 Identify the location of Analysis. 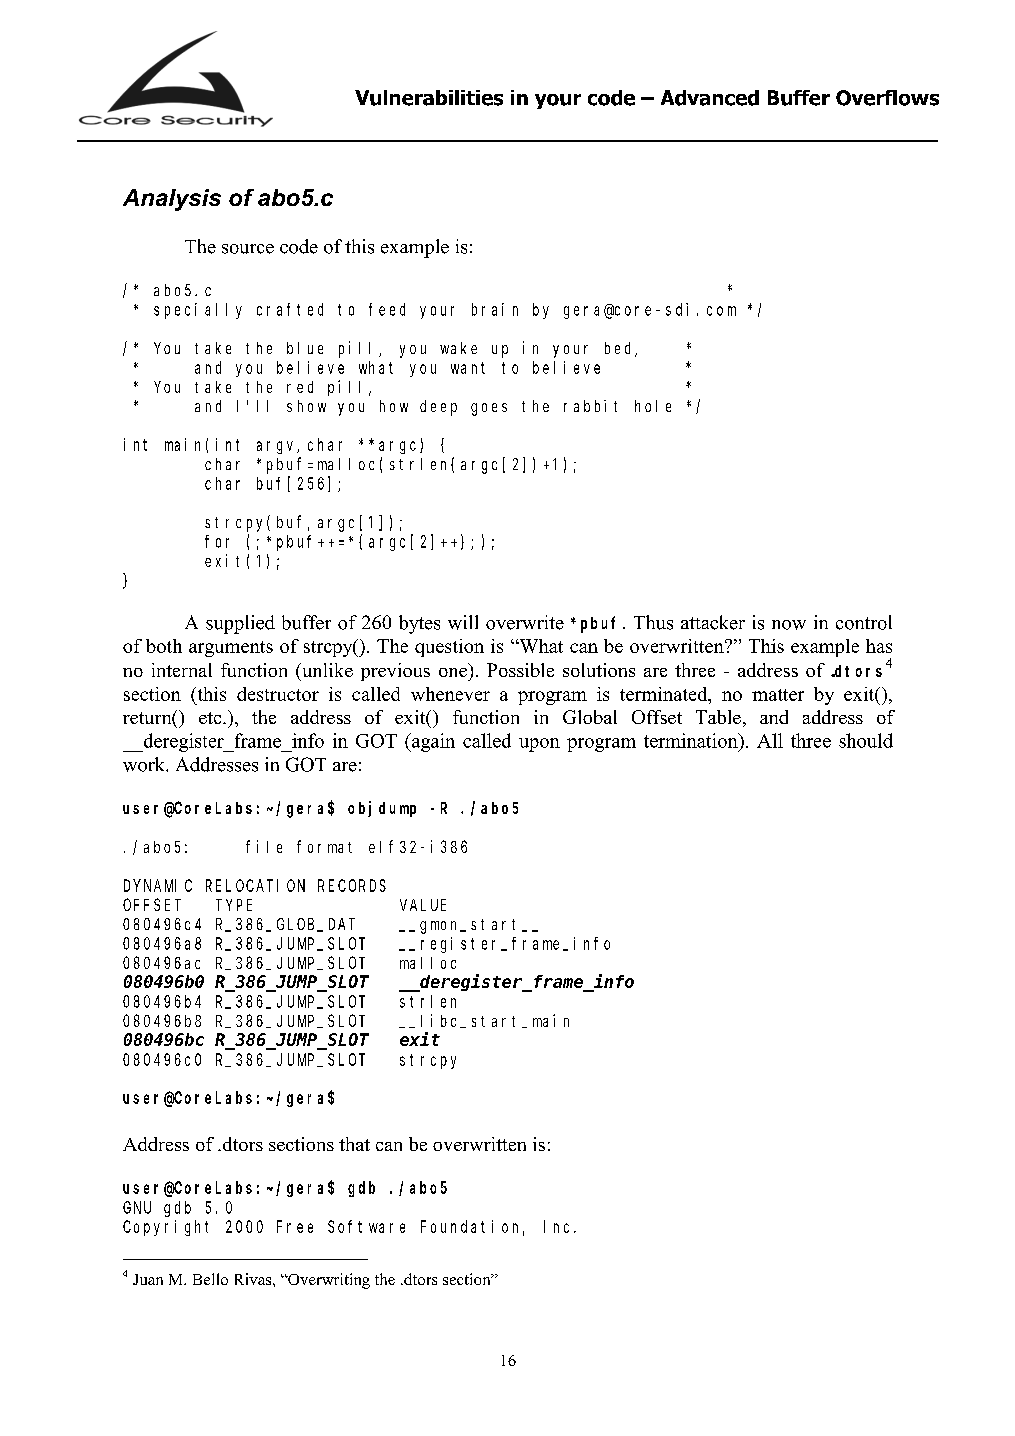
(172, 200).
